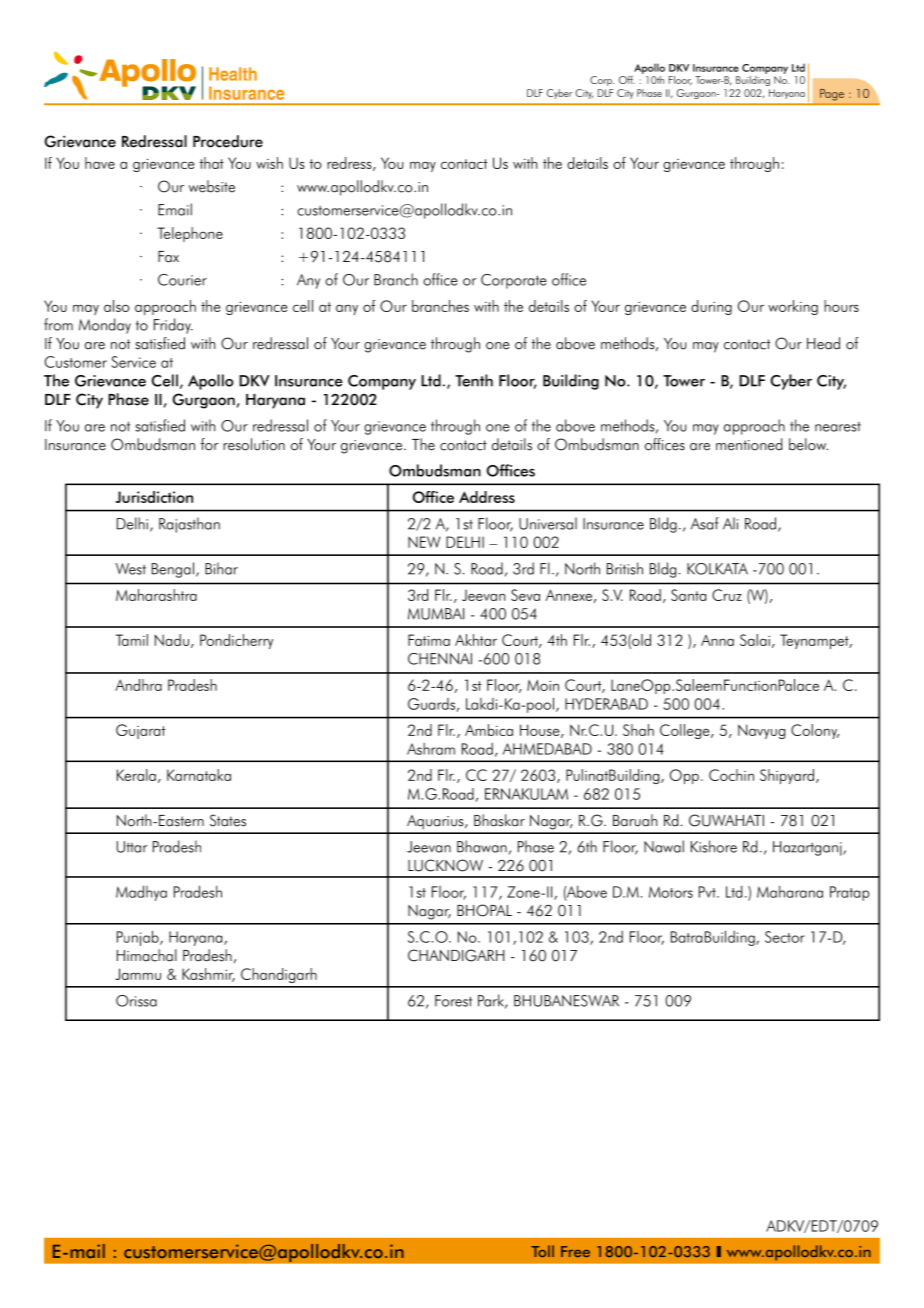  Describe the element at coordinates (453, 1001) in the page. I see `Forest` at that location.
